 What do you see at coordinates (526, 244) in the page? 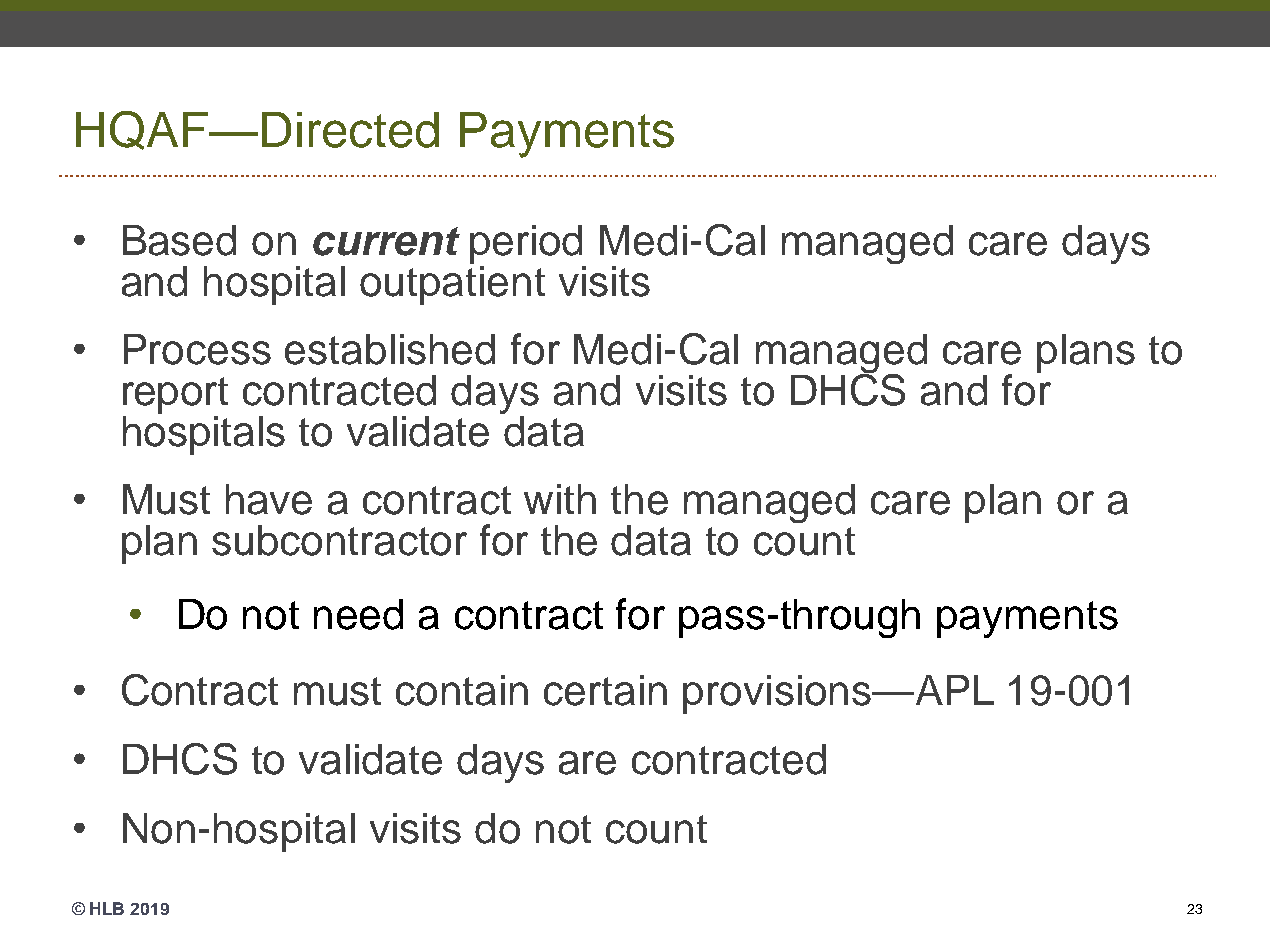
I see `period` at bounding box center [526, 244].
